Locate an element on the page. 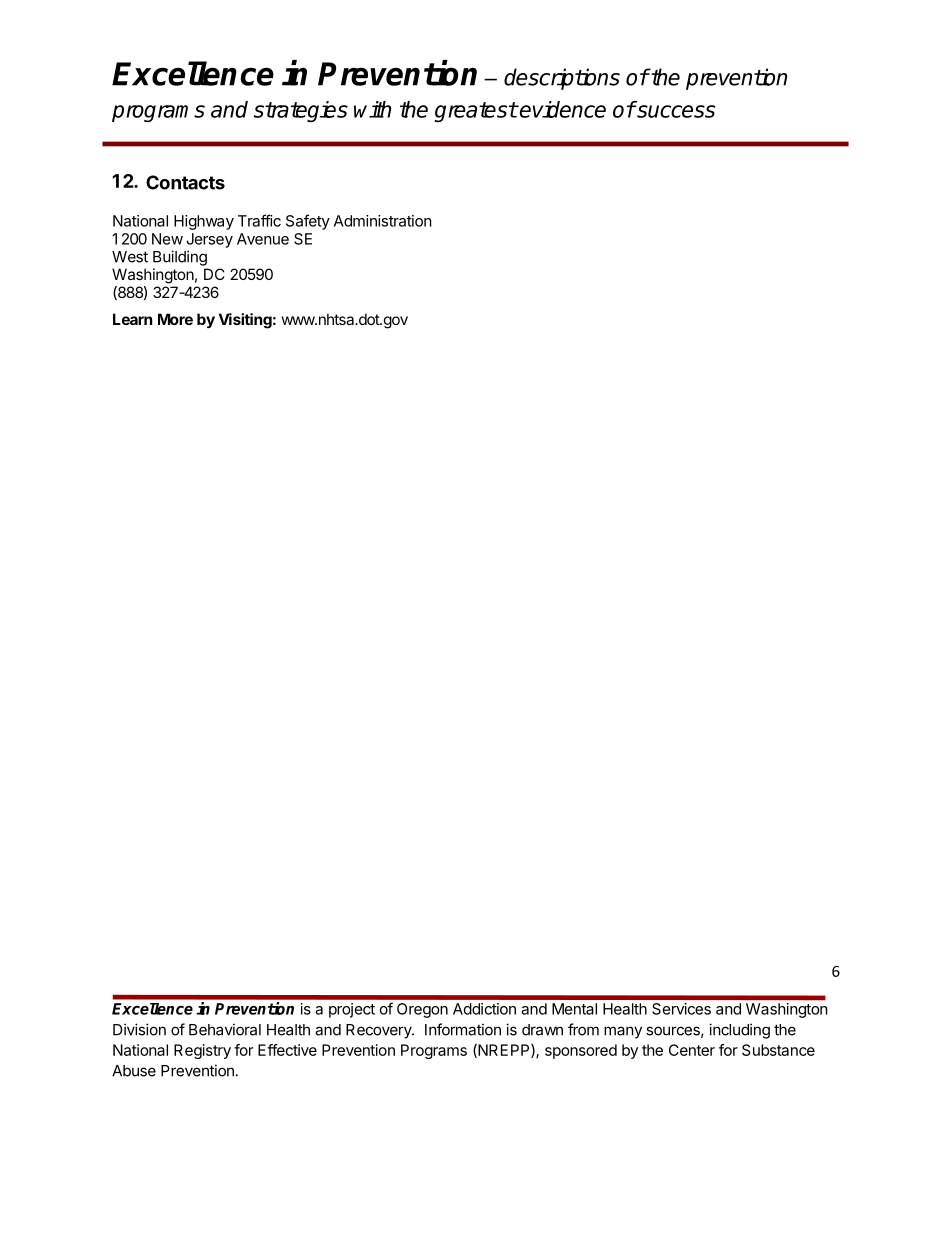 The height and width of the page is (1233, 952). with is located at coordinates (372, 109).
